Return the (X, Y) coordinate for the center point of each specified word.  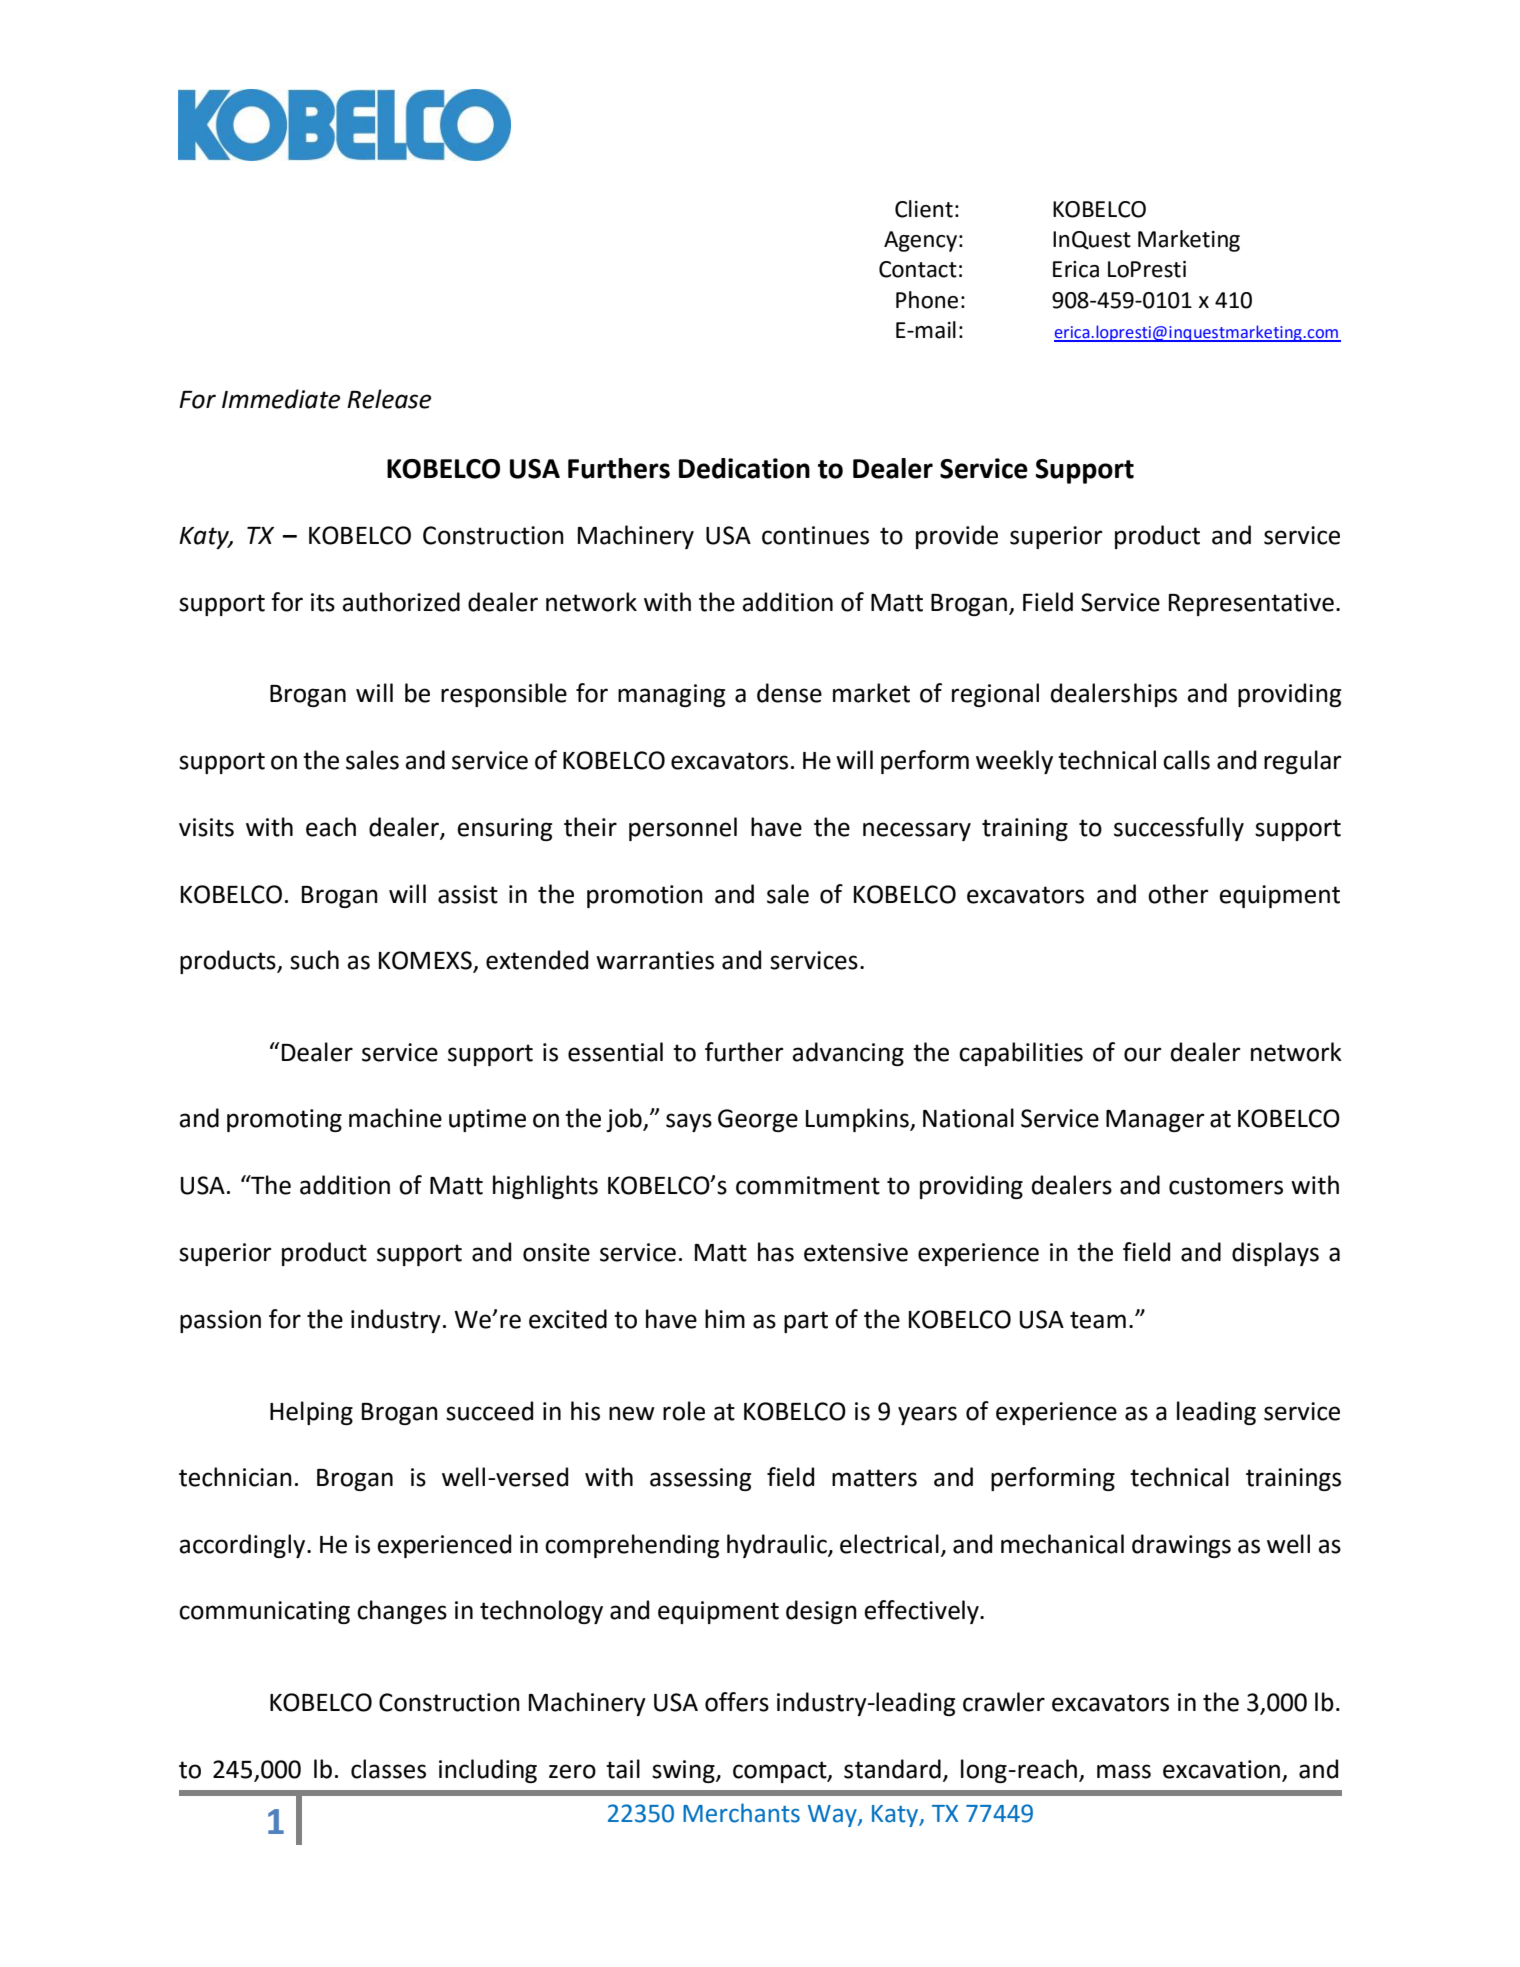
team (1098, 1320)
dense (789, 693)
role (684, 1411)
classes (388, 1769)
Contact (918, 269)
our (1143, 1054)
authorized (401, 602)
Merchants (741, 1813)
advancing (848, 1054)
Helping (311, 1413)
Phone (927, 300)
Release (389, 399)
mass (1124, 1771)
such (314, 960)
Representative (1251, 604)
